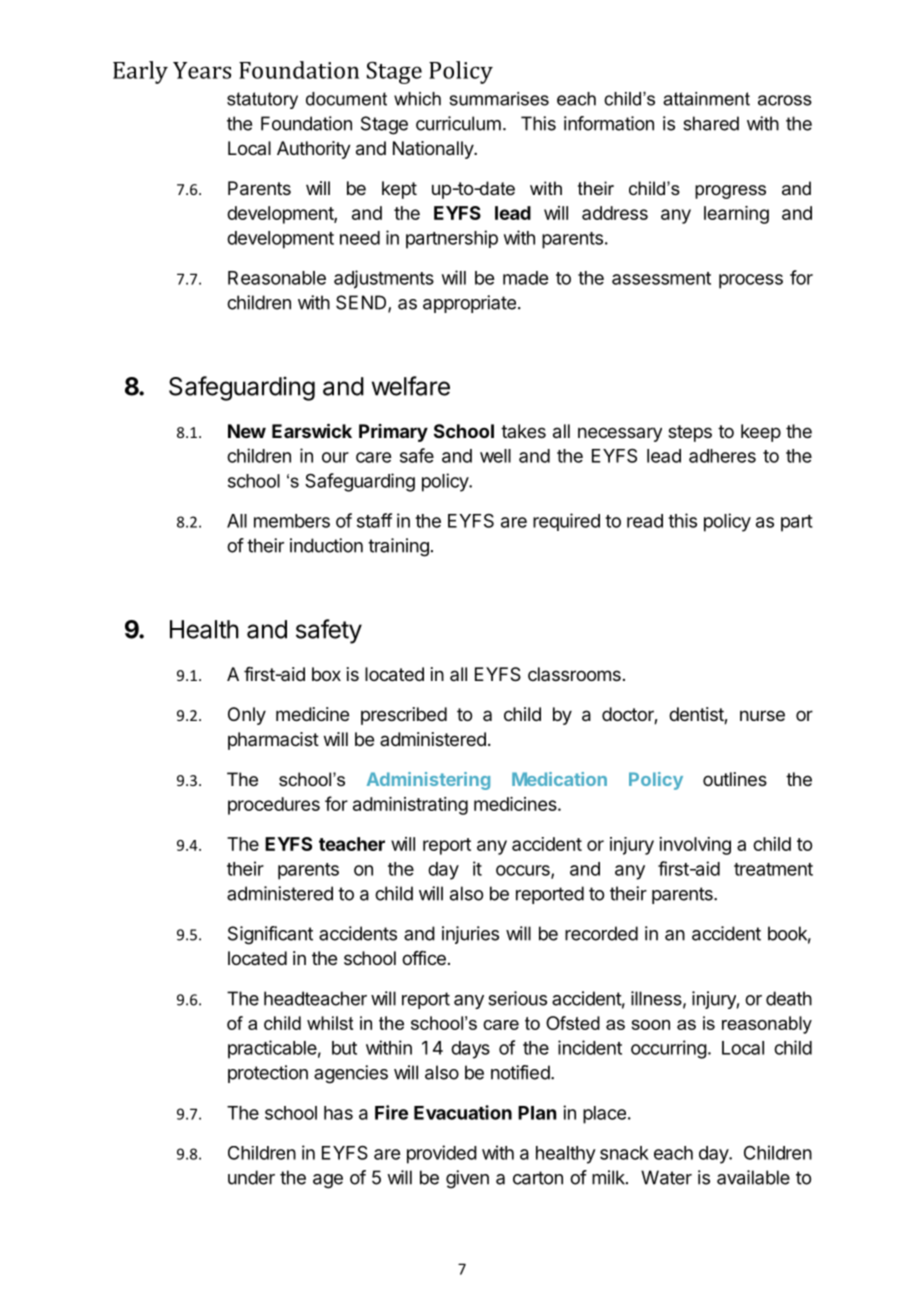  I want to click on Only, so click(247, 716).
